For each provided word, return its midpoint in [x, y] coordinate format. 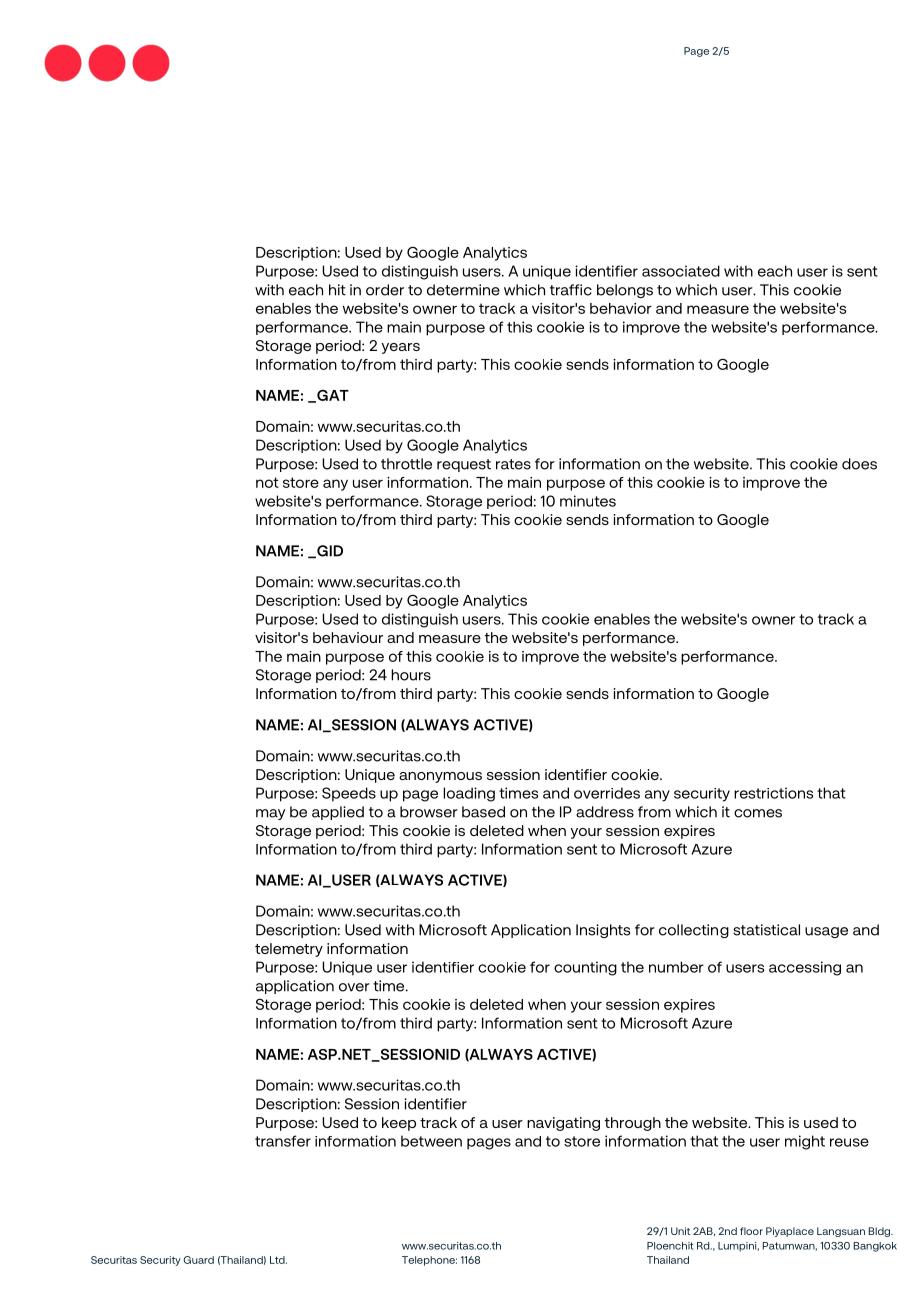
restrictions [773, 793]
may [270, 814]
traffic [571, 290]
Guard [199, 1260]
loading [469, 794]
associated [681, 271]
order [385, 290]
